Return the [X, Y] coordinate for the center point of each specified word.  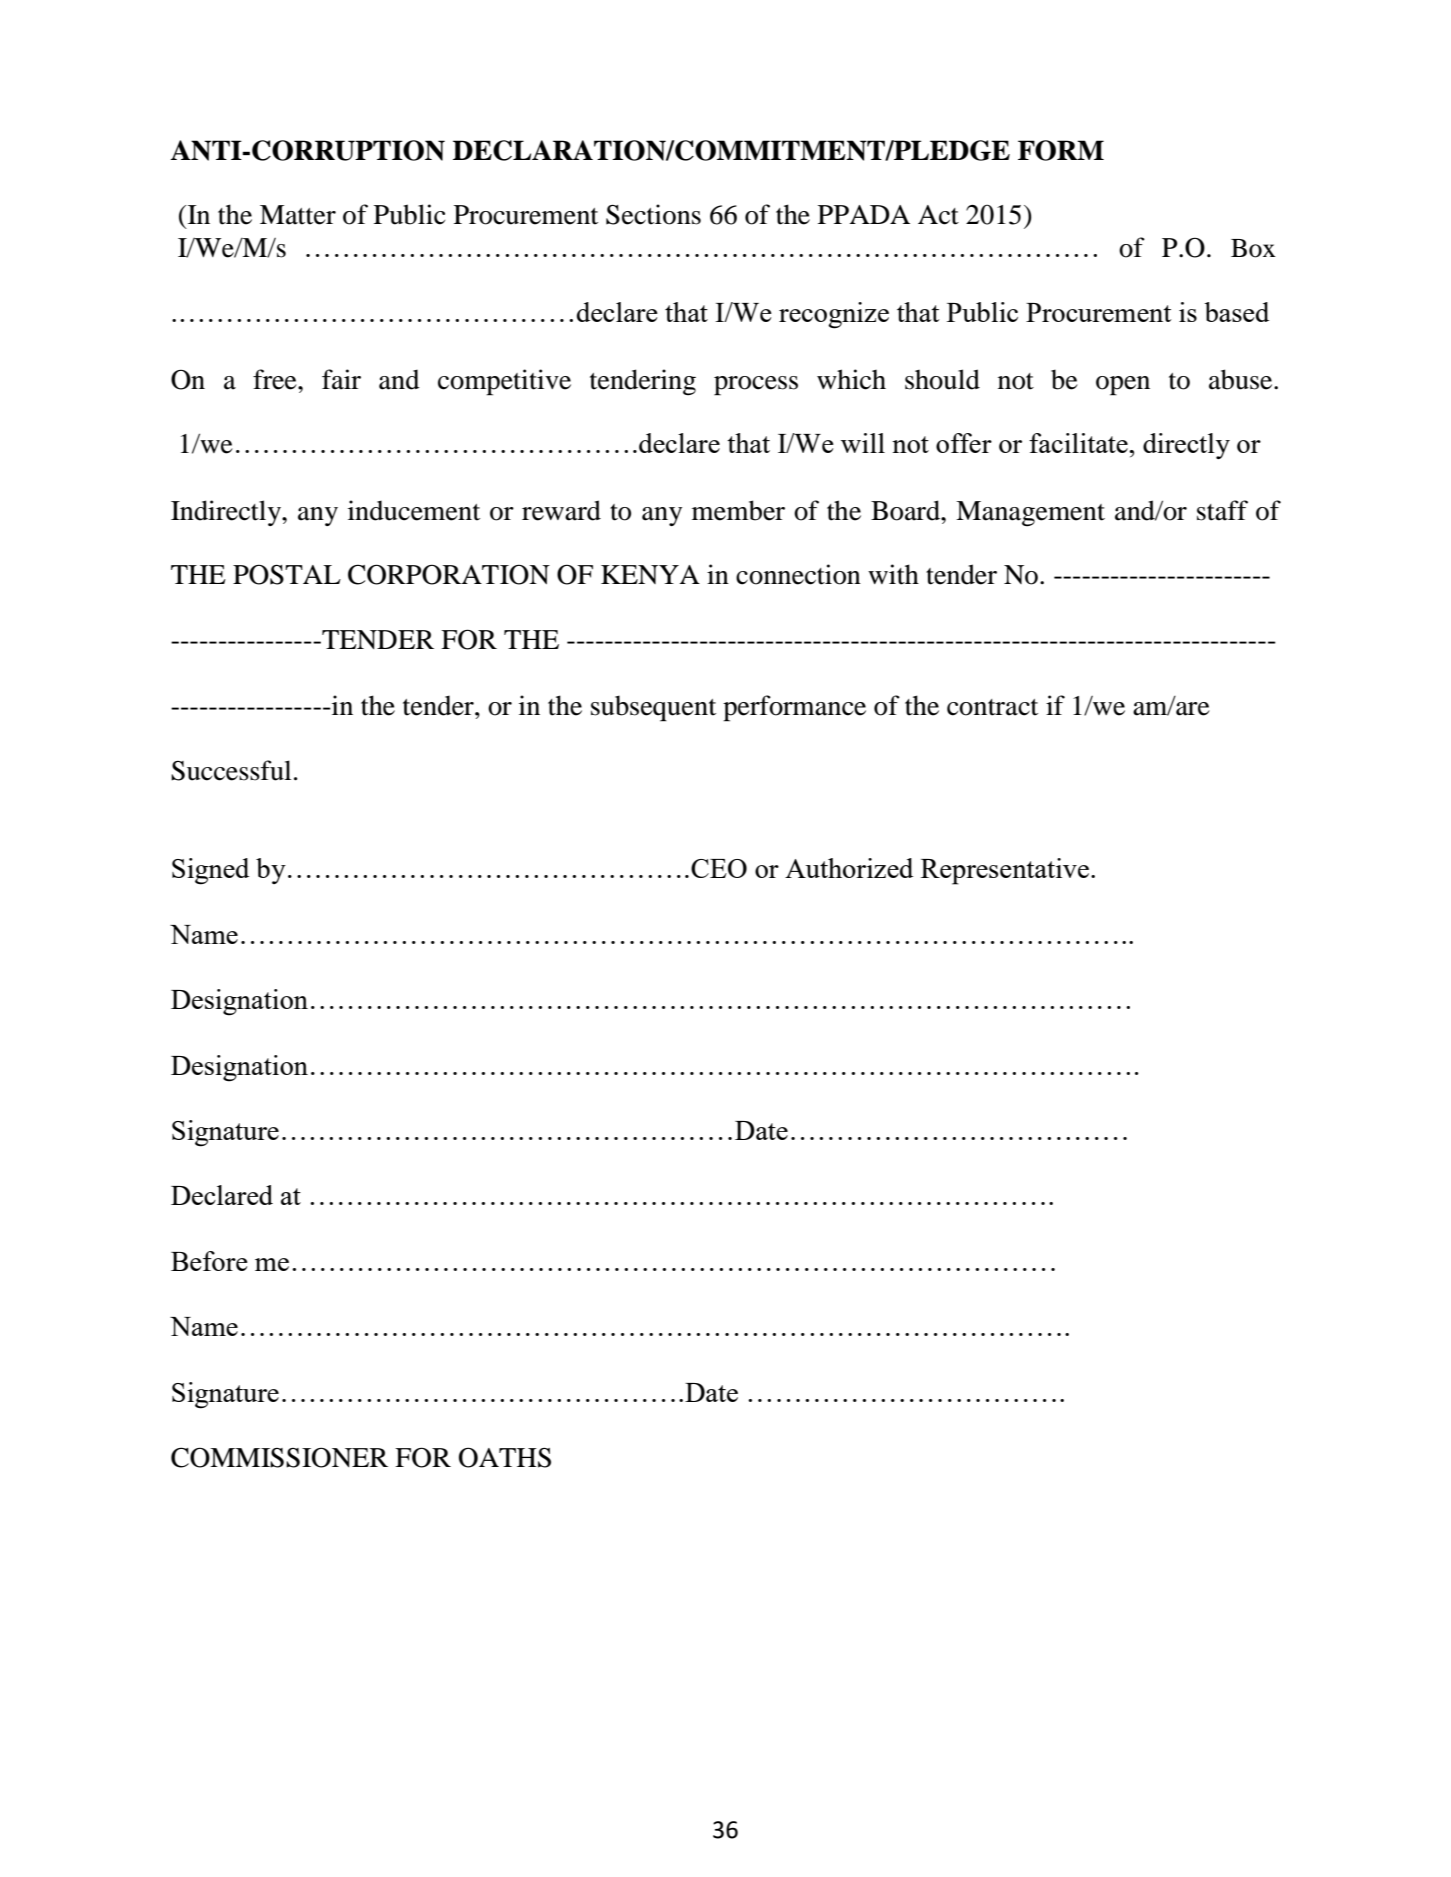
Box [1253, 248]
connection [798, 574]
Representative [1006, 871]
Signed [210, 871]
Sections [653, 214]
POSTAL [287, 574]
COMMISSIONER [279, 1457]
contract [992, 707]
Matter [298, 215]
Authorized [849, 868]
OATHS [505, 1457]
